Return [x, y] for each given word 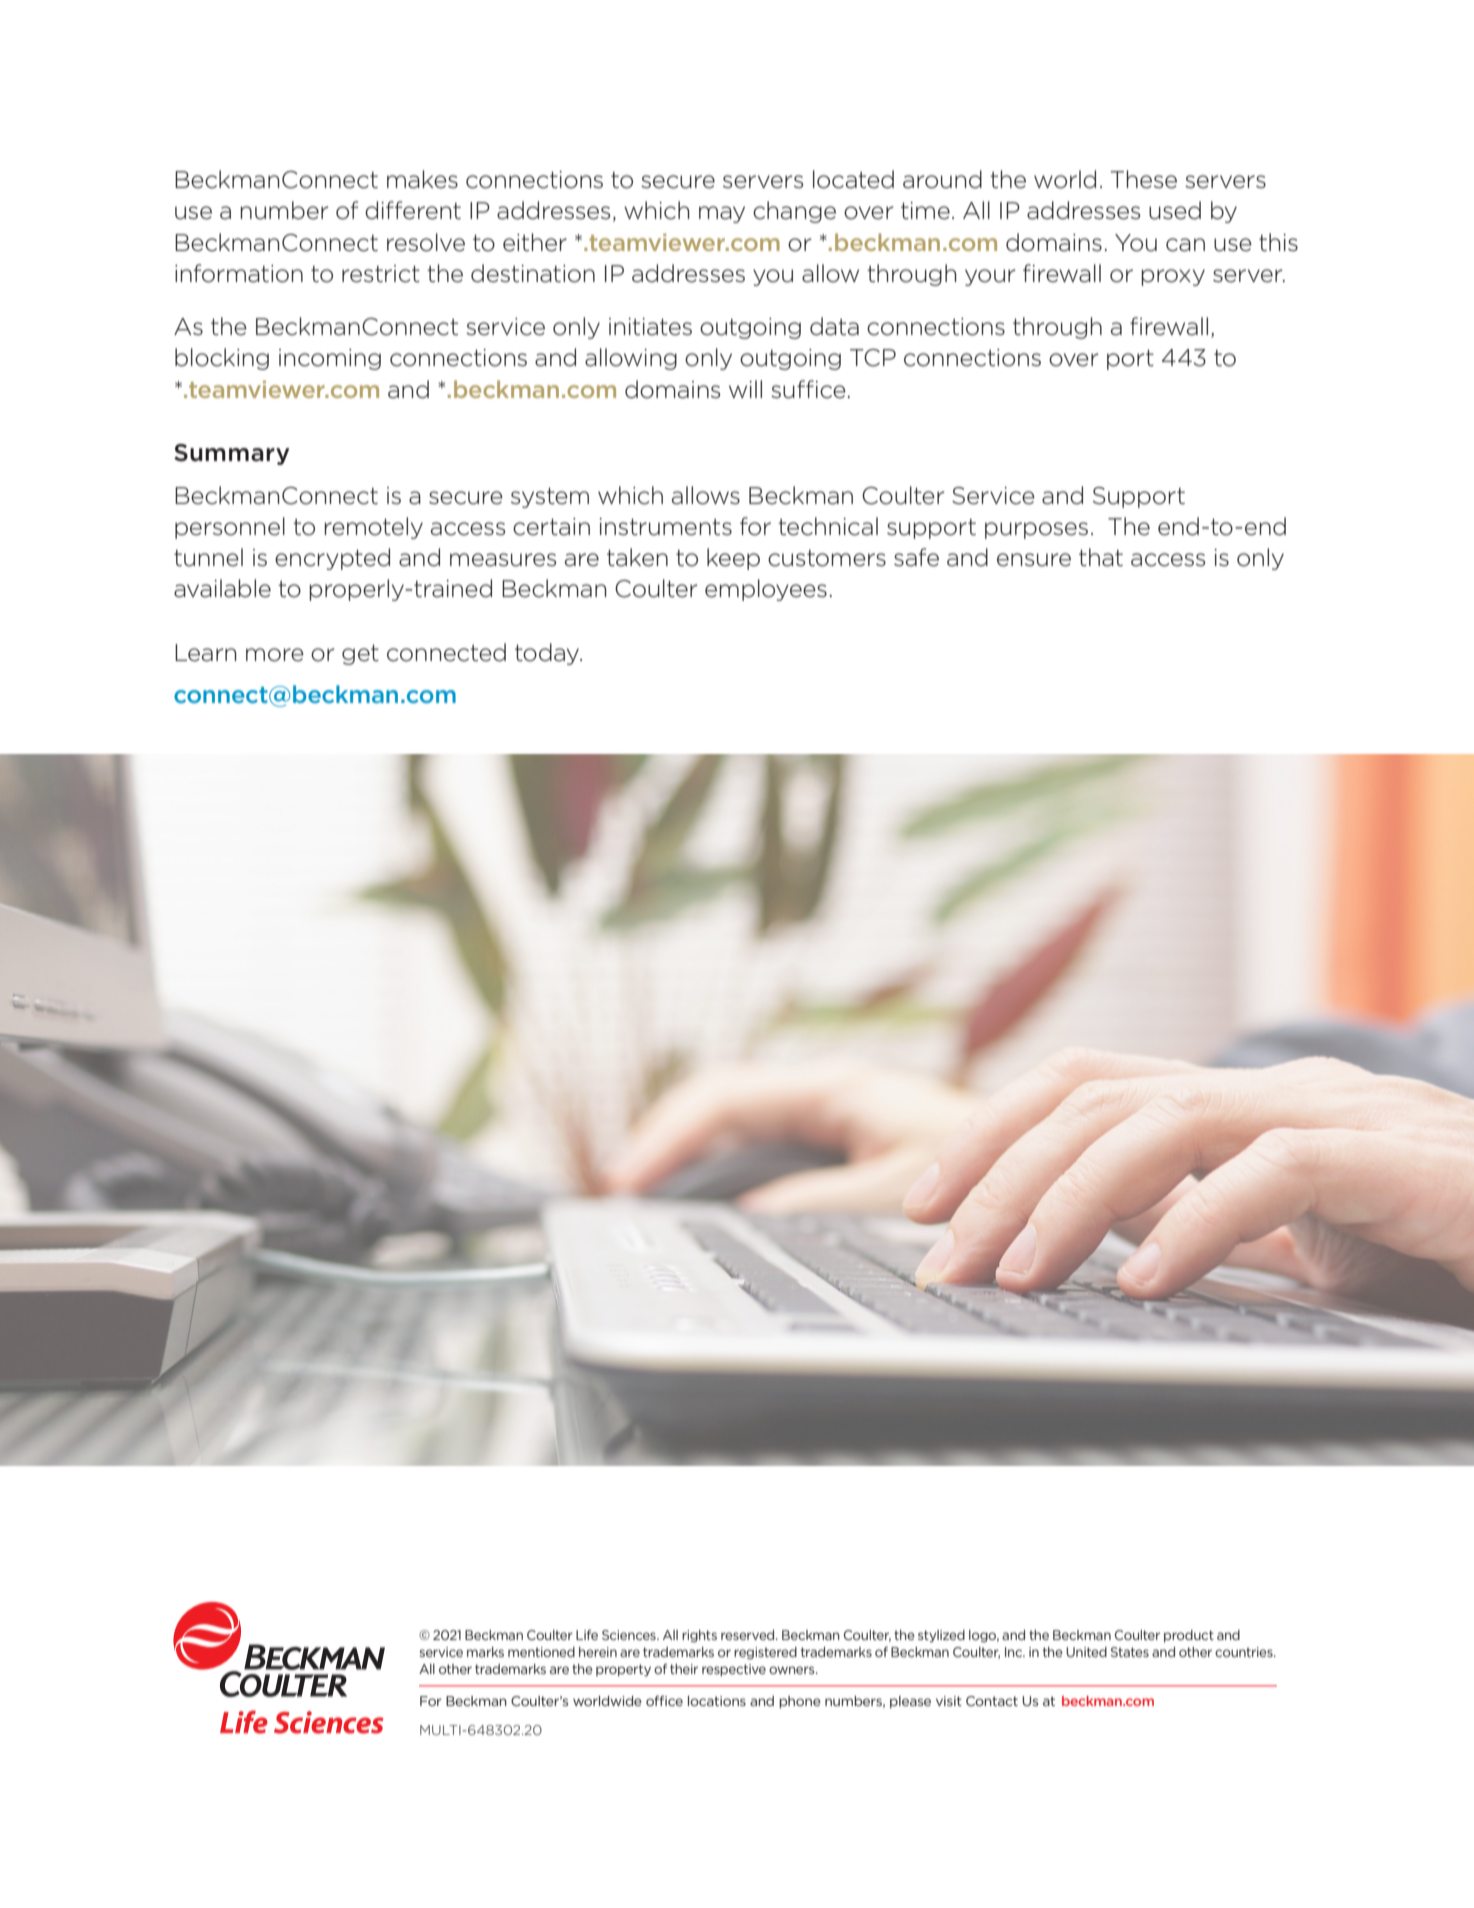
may [722, 214]
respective [734, 1670]
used [1175, 210]
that [1101, 557]
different [413, 210]
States [1130, 1652]
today [548, 654]
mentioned [541, 1652]
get [360, 655]
